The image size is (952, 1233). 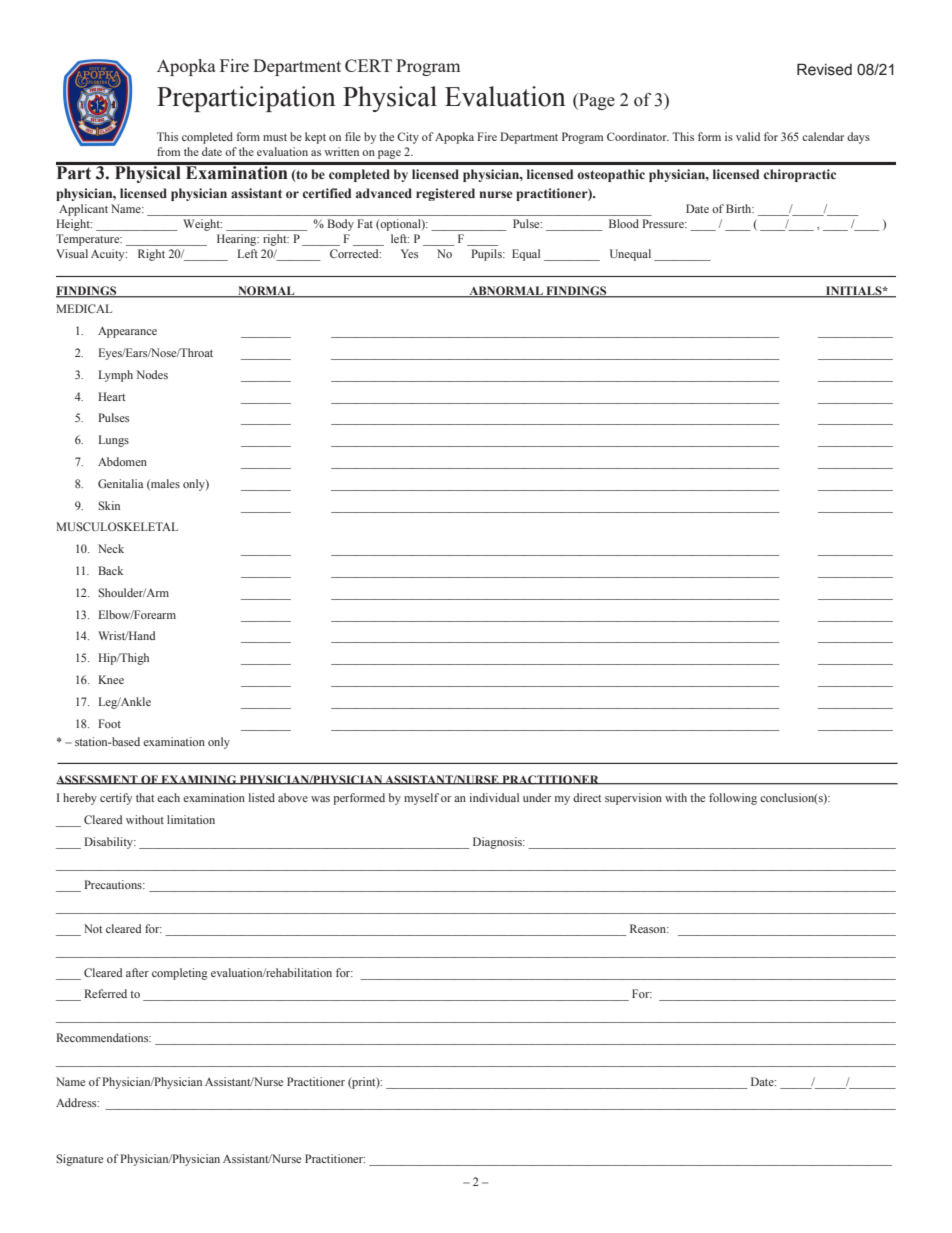 What do you see at coordinates (127, 332) in the image?
I see `Appearance` at bounding box center [127, 332].
